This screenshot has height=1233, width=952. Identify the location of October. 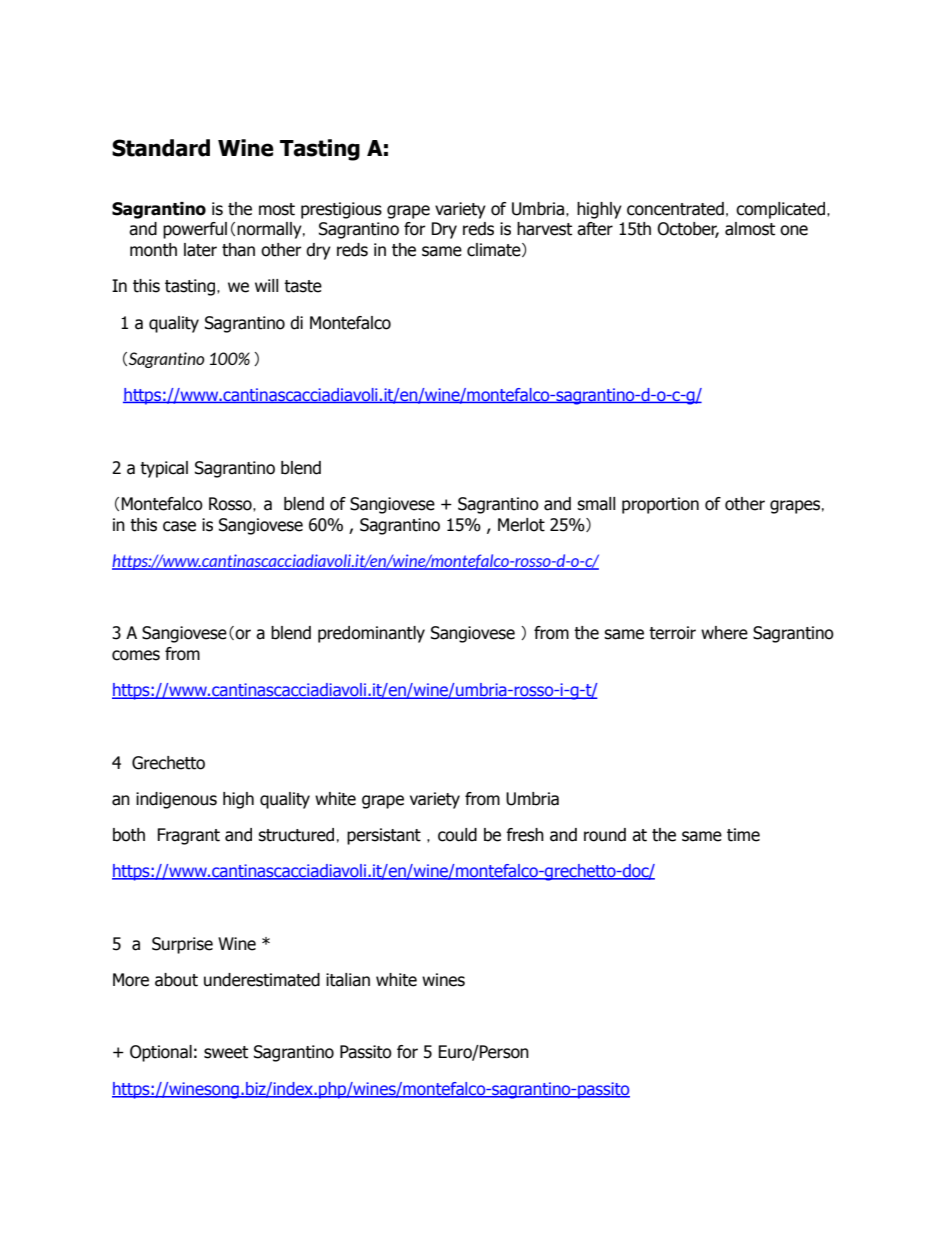
(688, 230).
